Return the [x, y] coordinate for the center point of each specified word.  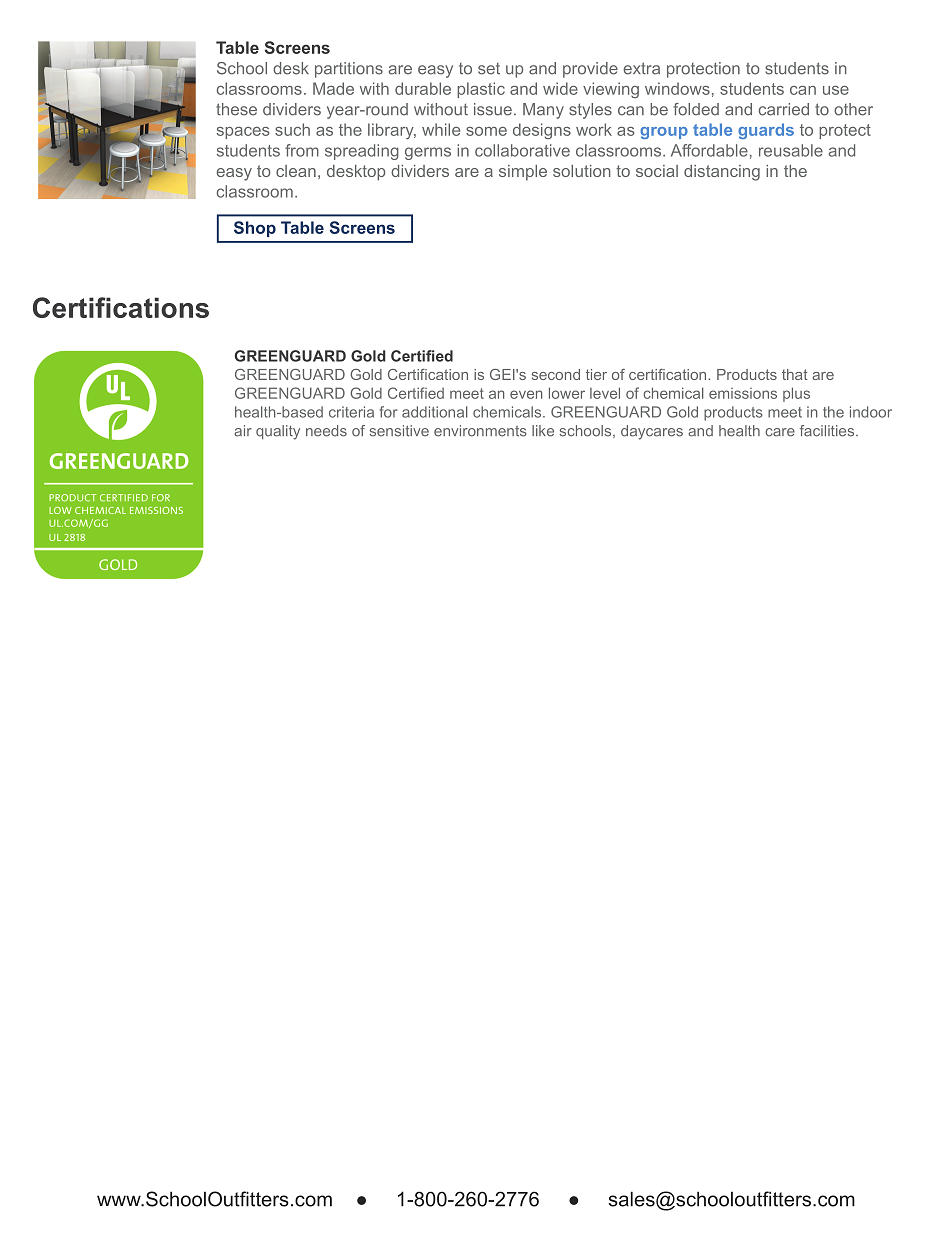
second [556, 374]
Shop [255, 229]
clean [296, 171]
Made [333, 88]
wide [560, 88]
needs [326, 431]
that [795, 374]
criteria [351, 412]
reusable [791, 150]
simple [523, 173]
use [836, 90]
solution [582, 171]
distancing [722, 173]
